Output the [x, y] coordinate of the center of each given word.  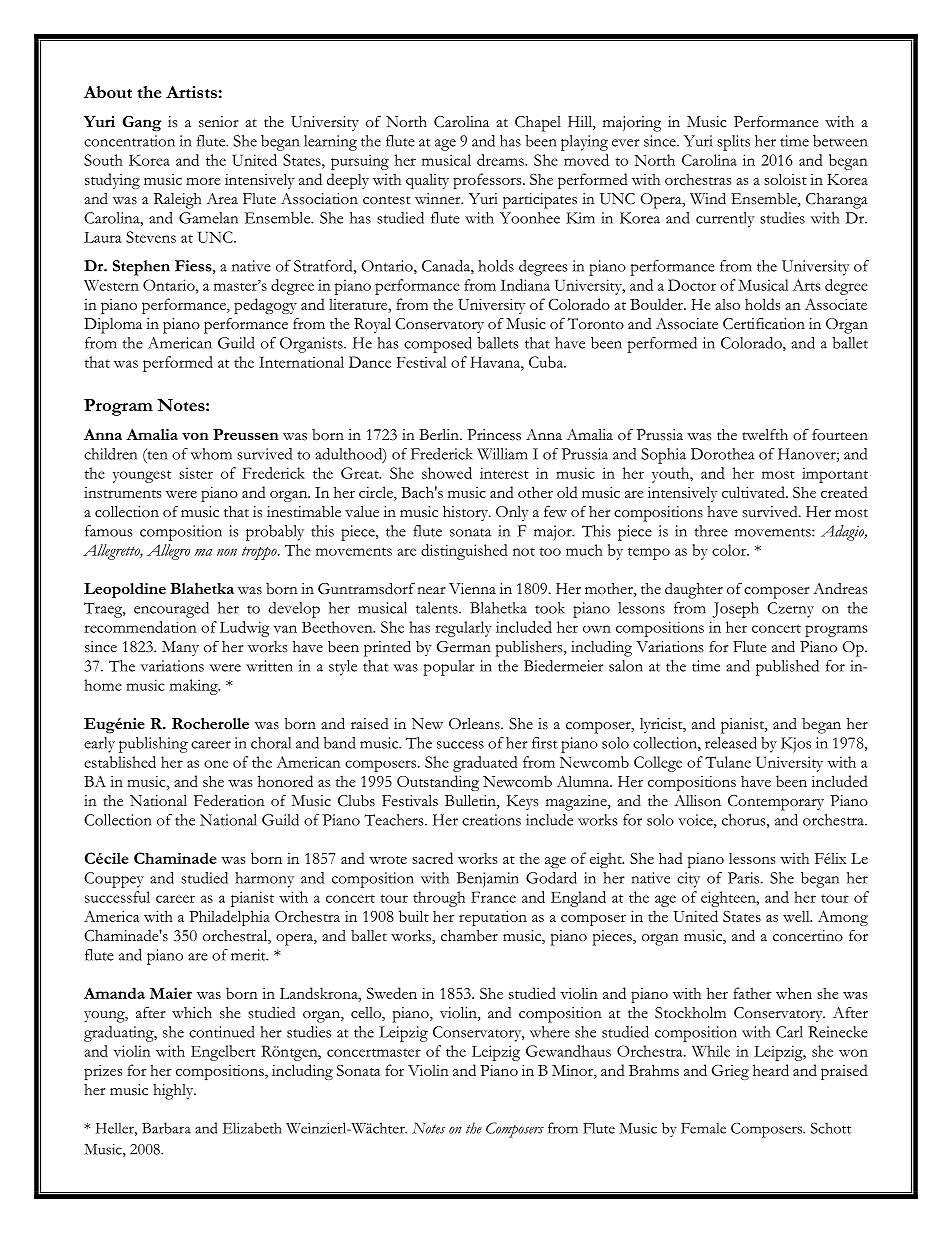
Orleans [475, 724]
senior [219, 122]
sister [196, 473]
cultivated [754, 492]
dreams [501, 160]
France [493, 897]
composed [438, 345]
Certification [764, 324]
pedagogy [265, 306]
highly [174, 1092]
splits [733, 143]
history [466, 513]
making [195, 687]
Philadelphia [229, 918]
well [797, 916]
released [731, 743]
